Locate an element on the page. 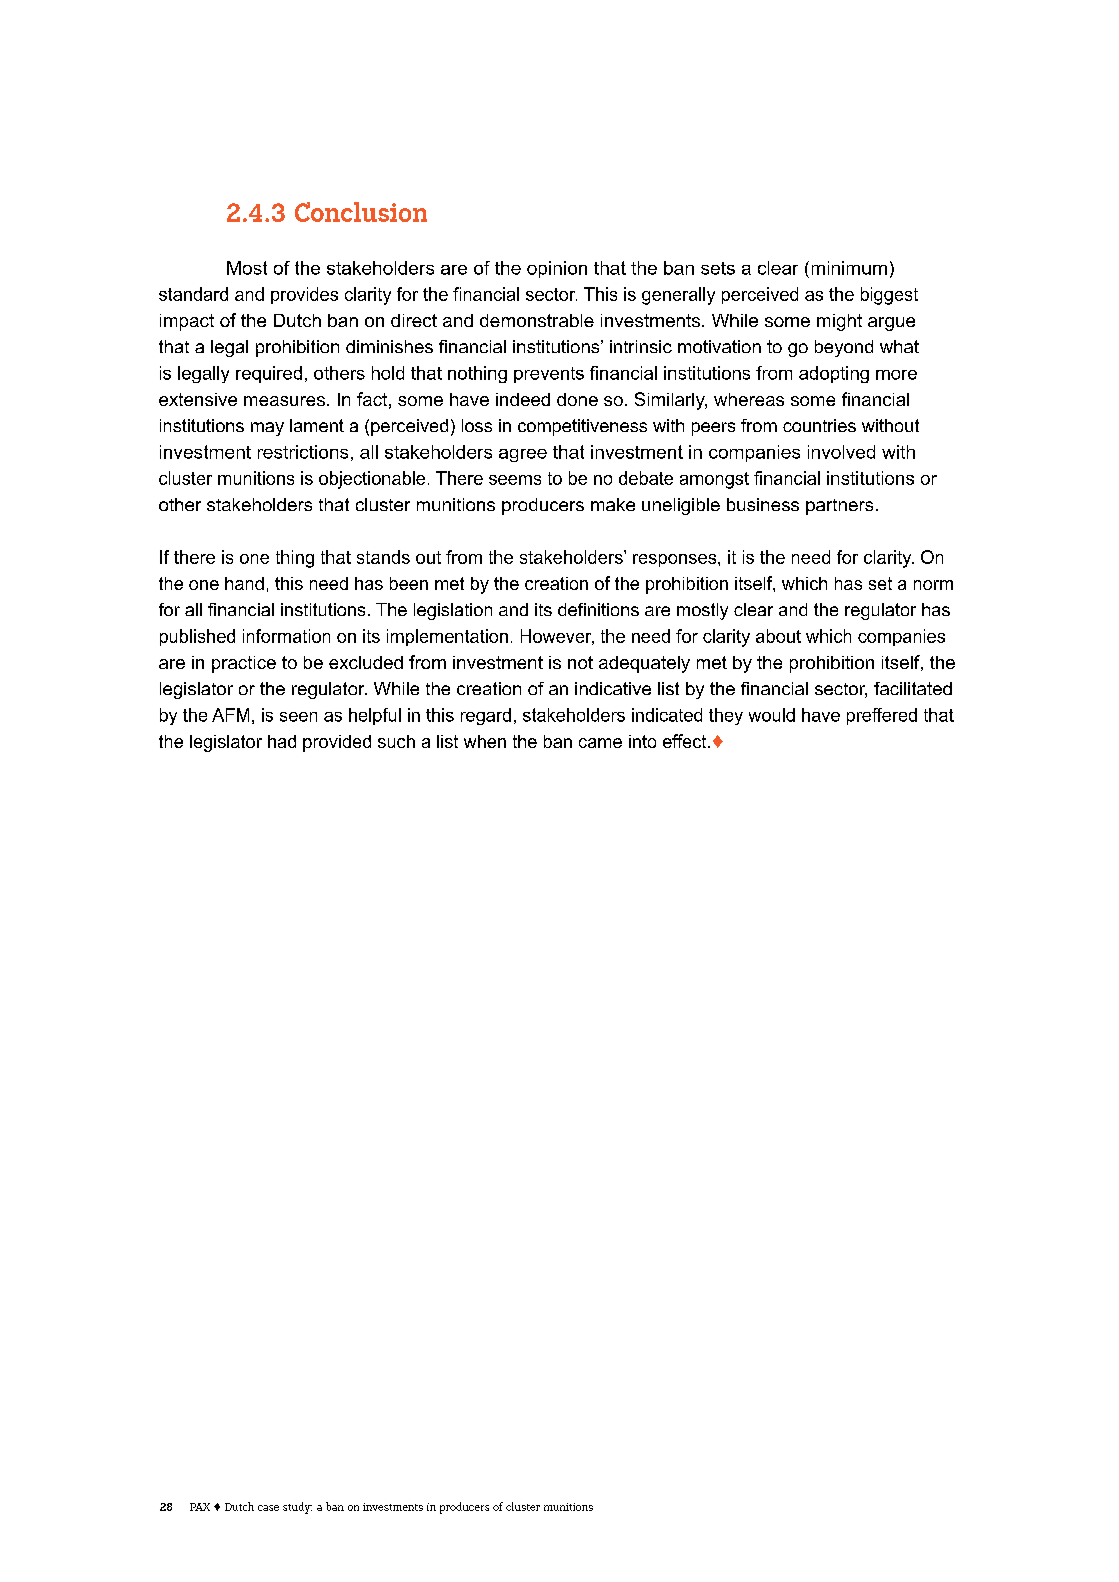 The image size is (1119, 1582). had is located at coordinates (282, 741).
